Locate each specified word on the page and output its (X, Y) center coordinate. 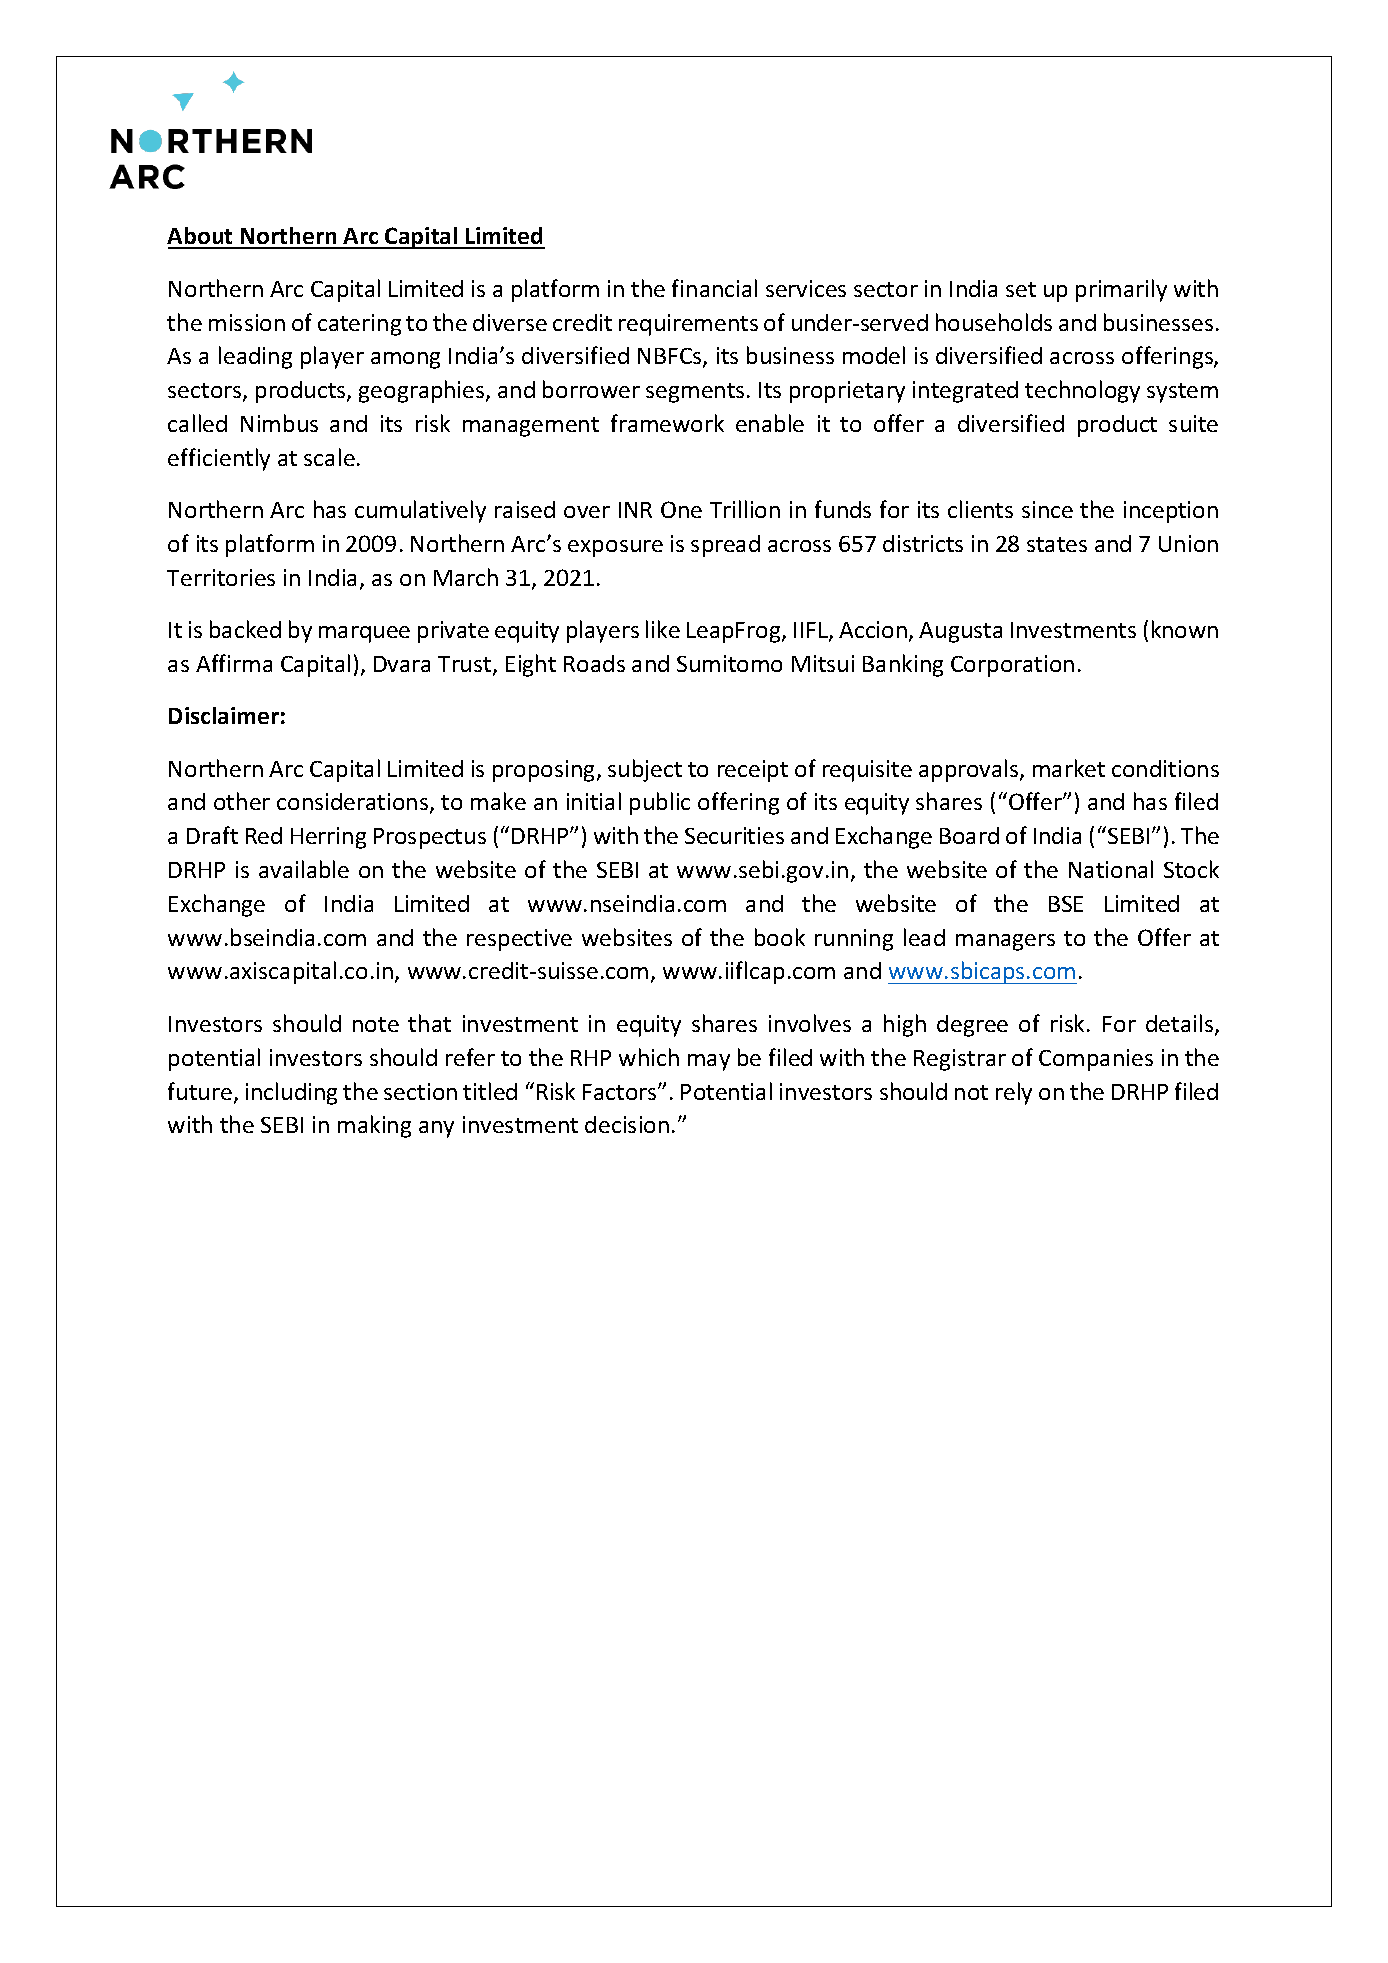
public (660, 803)
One (681, 509)
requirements (688, 325)
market (1069, 768)
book (780, 937)
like (663, 629)
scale (329, 457)
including (291, 1093)
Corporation (1012, 666)
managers (1005, 942)
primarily (1121, 290)
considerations (354, 803)
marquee (364, 634)
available (304, 869)
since (1047, 509)
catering (359, 325)
